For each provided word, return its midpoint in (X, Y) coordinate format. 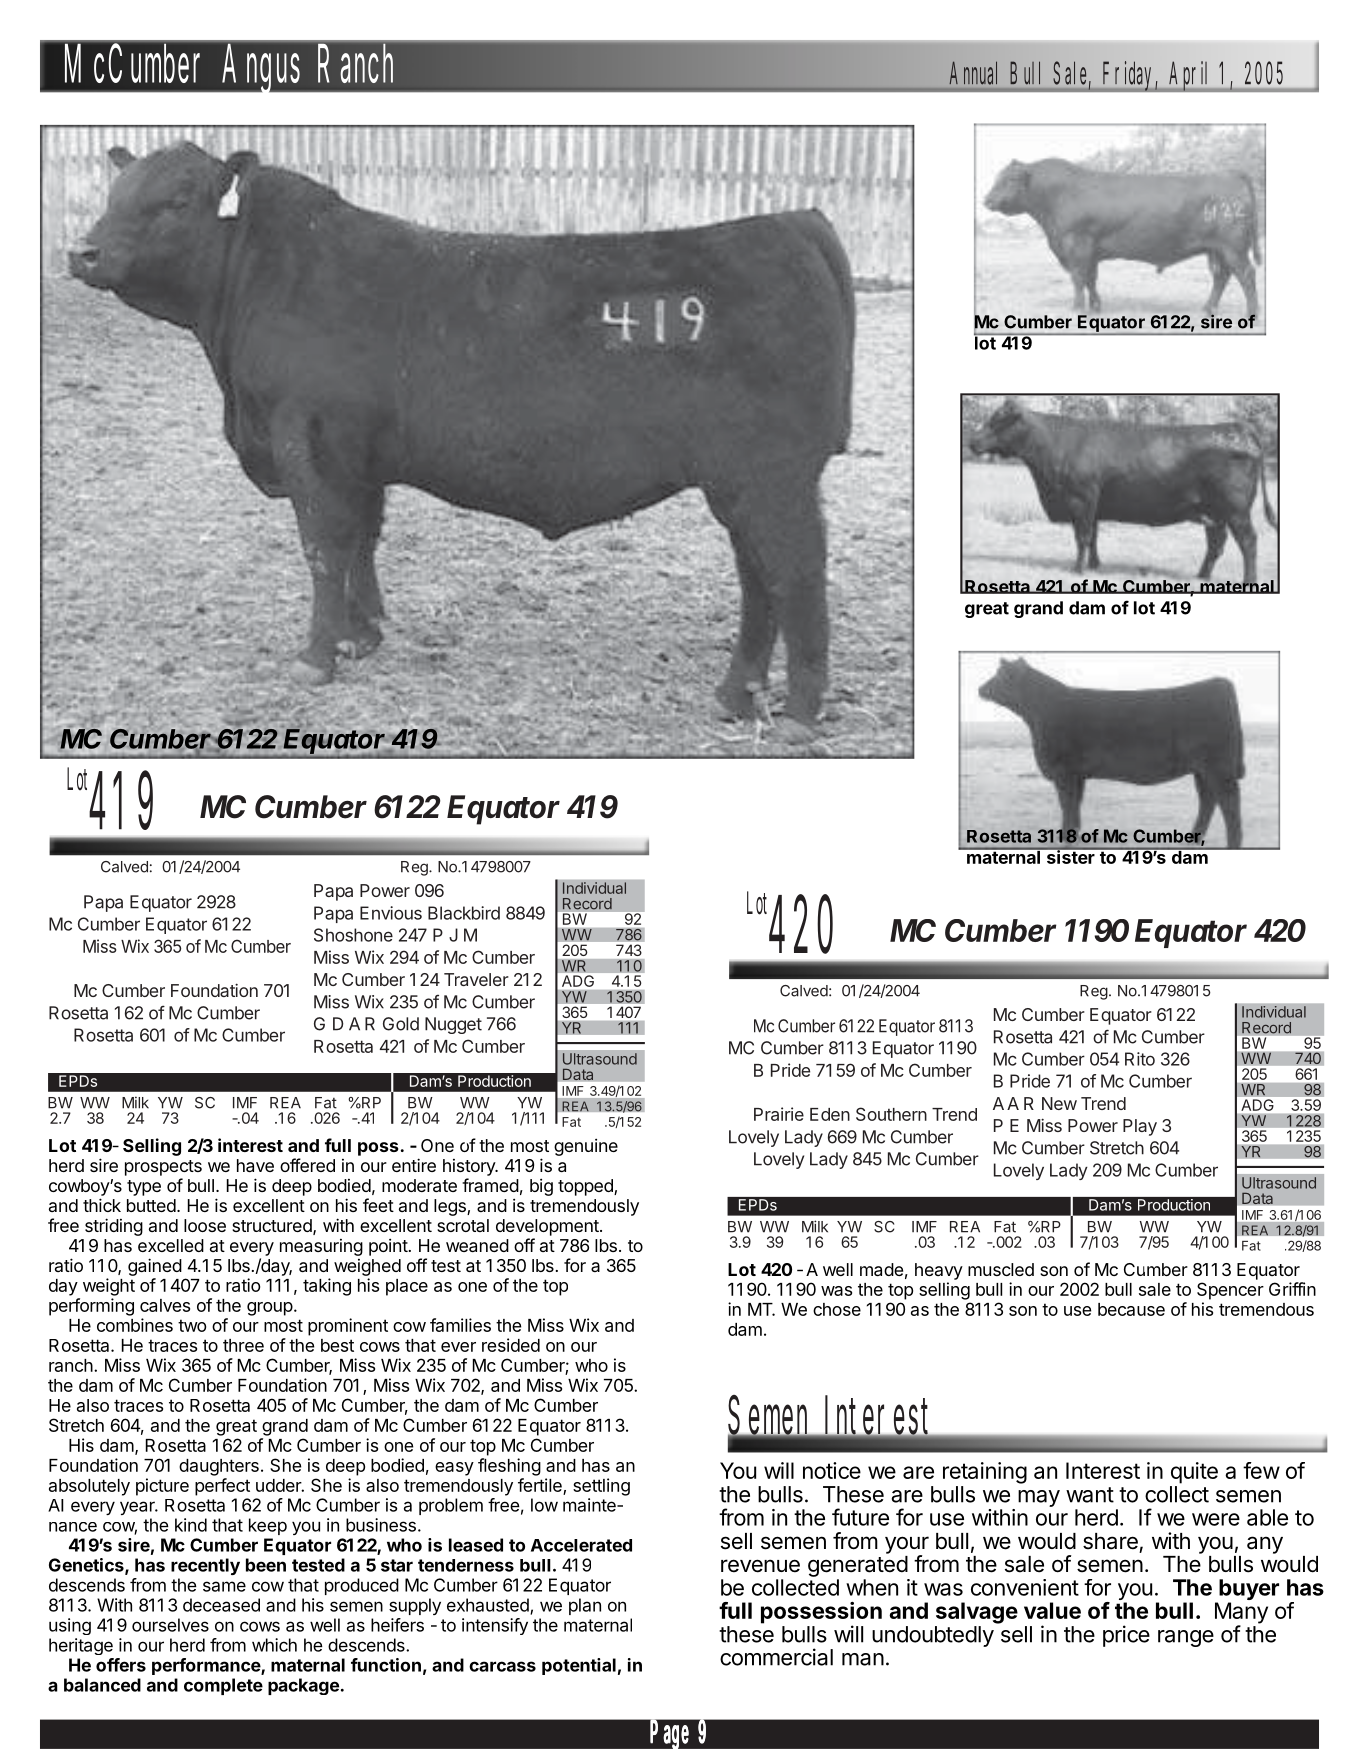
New (1059, 1103)
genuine (586, 1147)
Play (1140, 1127)
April (1189, 76)
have (255, 1165)
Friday (1132, 76)
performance (207, 1666)
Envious (391, 913)
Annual (973, 73)
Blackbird (464, 913)
